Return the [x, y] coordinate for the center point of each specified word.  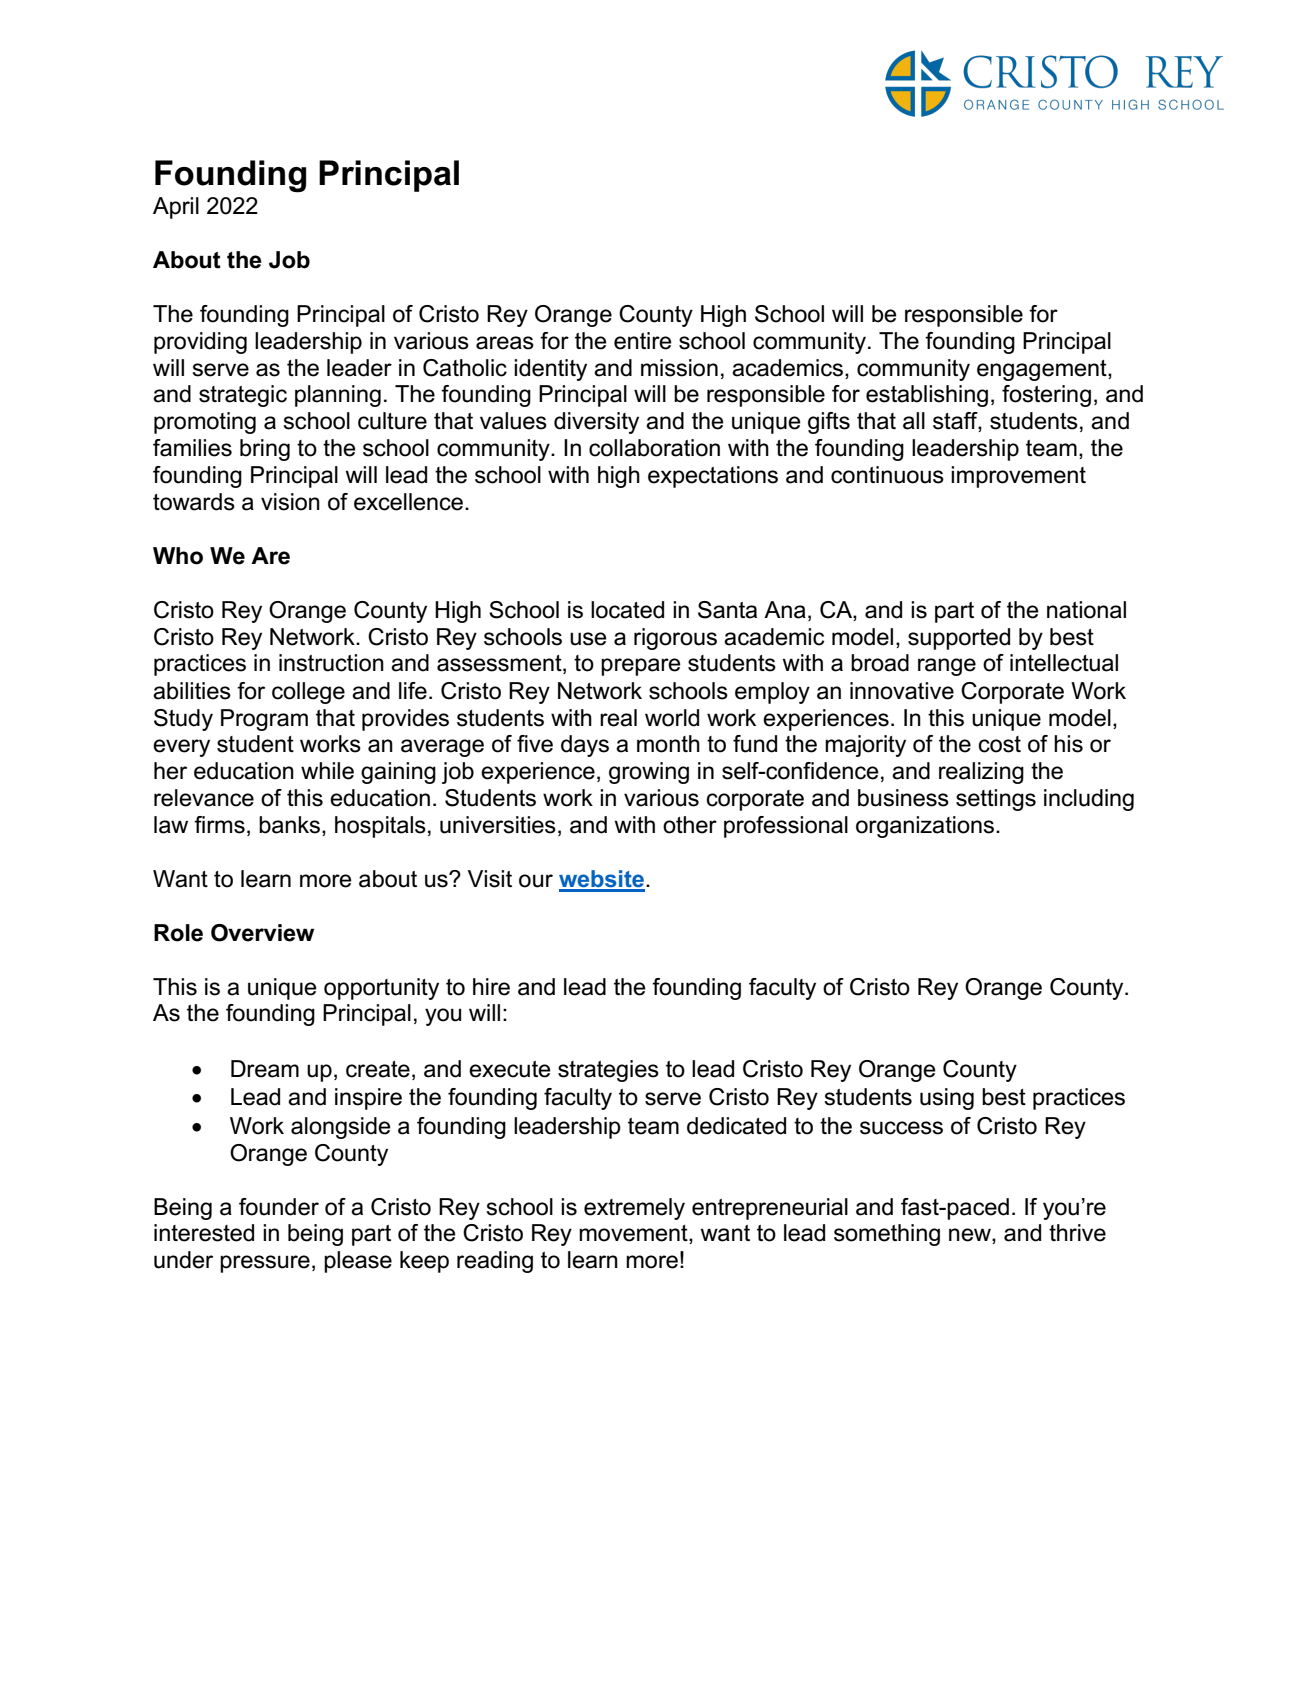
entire [643, 341]
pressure [265, 1264]
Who [178, 556]
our [536, 881]
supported [959, 639]
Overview [262, 933]
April [176, 208]
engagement [1043, 370]
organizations [925, 827]
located [627, 610]
